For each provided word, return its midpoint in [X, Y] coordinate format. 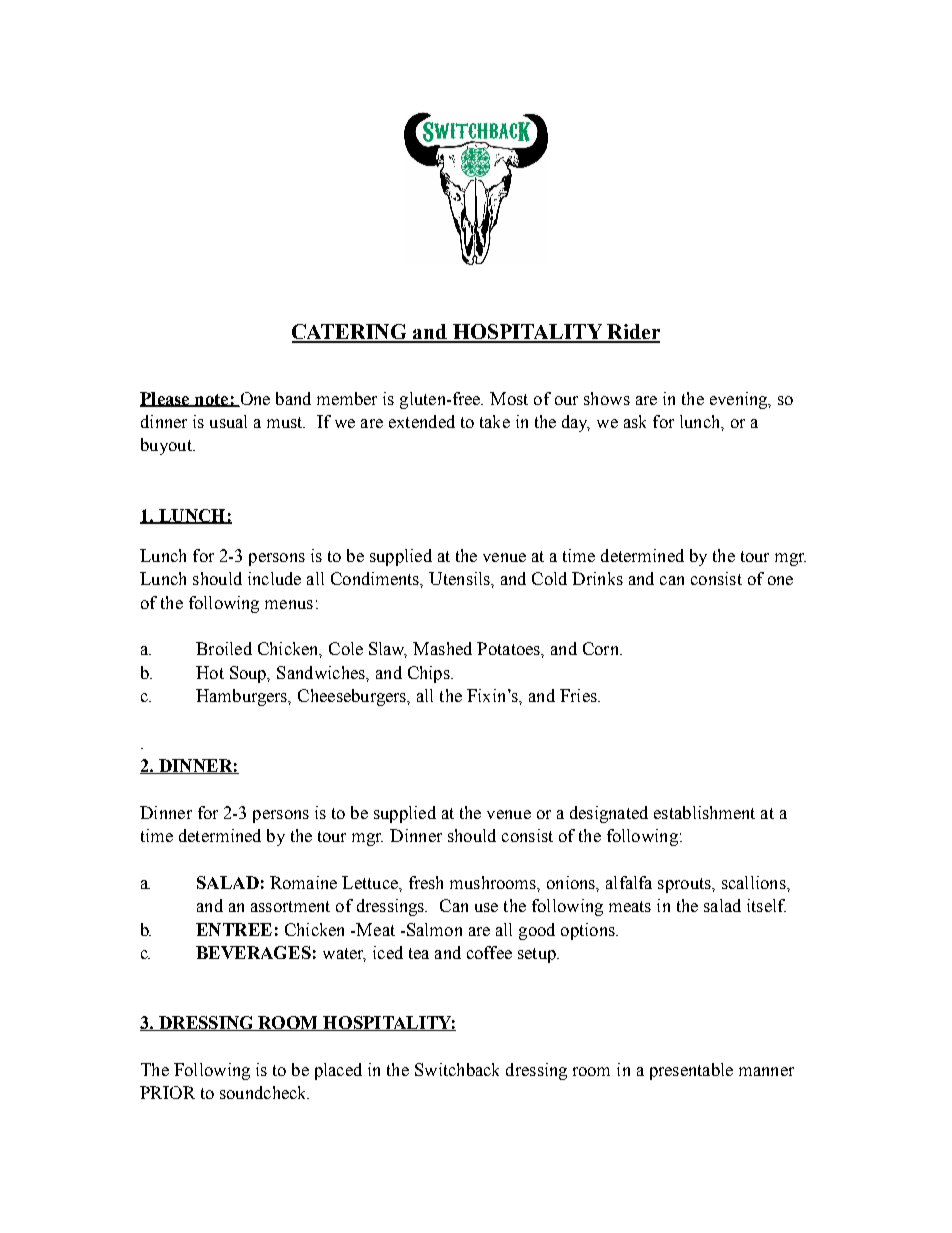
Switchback [457, 1069]
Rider [632, 333]
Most [509, 398]
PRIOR [167, 1092]
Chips [430, 674]
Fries [579, 695]
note [212, 400]
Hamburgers [243, 697]
